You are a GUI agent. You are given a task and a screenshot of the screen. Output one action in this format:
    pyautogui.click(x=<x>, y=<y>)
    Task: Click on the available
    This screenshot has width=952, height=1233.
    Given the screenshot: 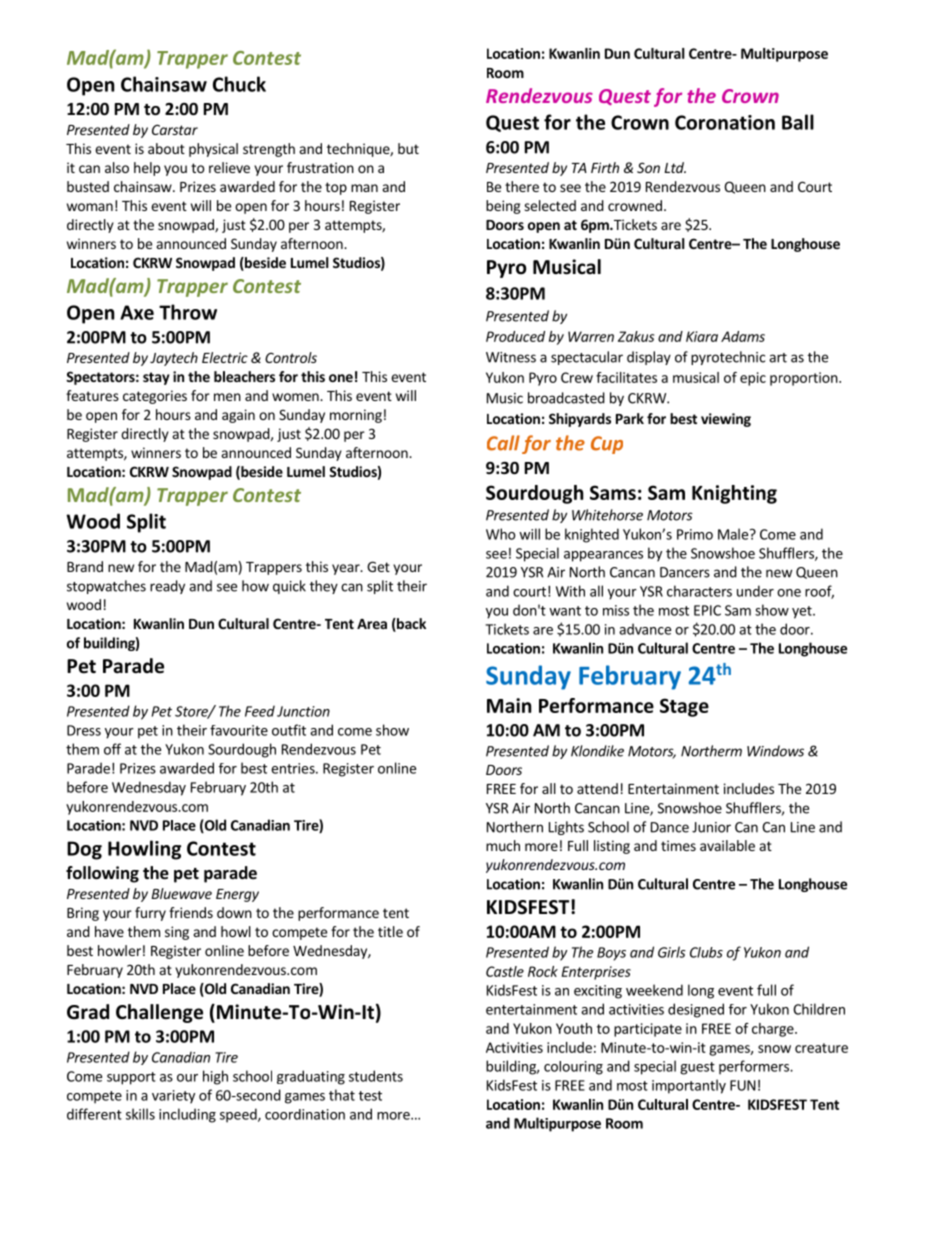 What is the action you would take?
    pyautogui.click(x=727, y=845)
